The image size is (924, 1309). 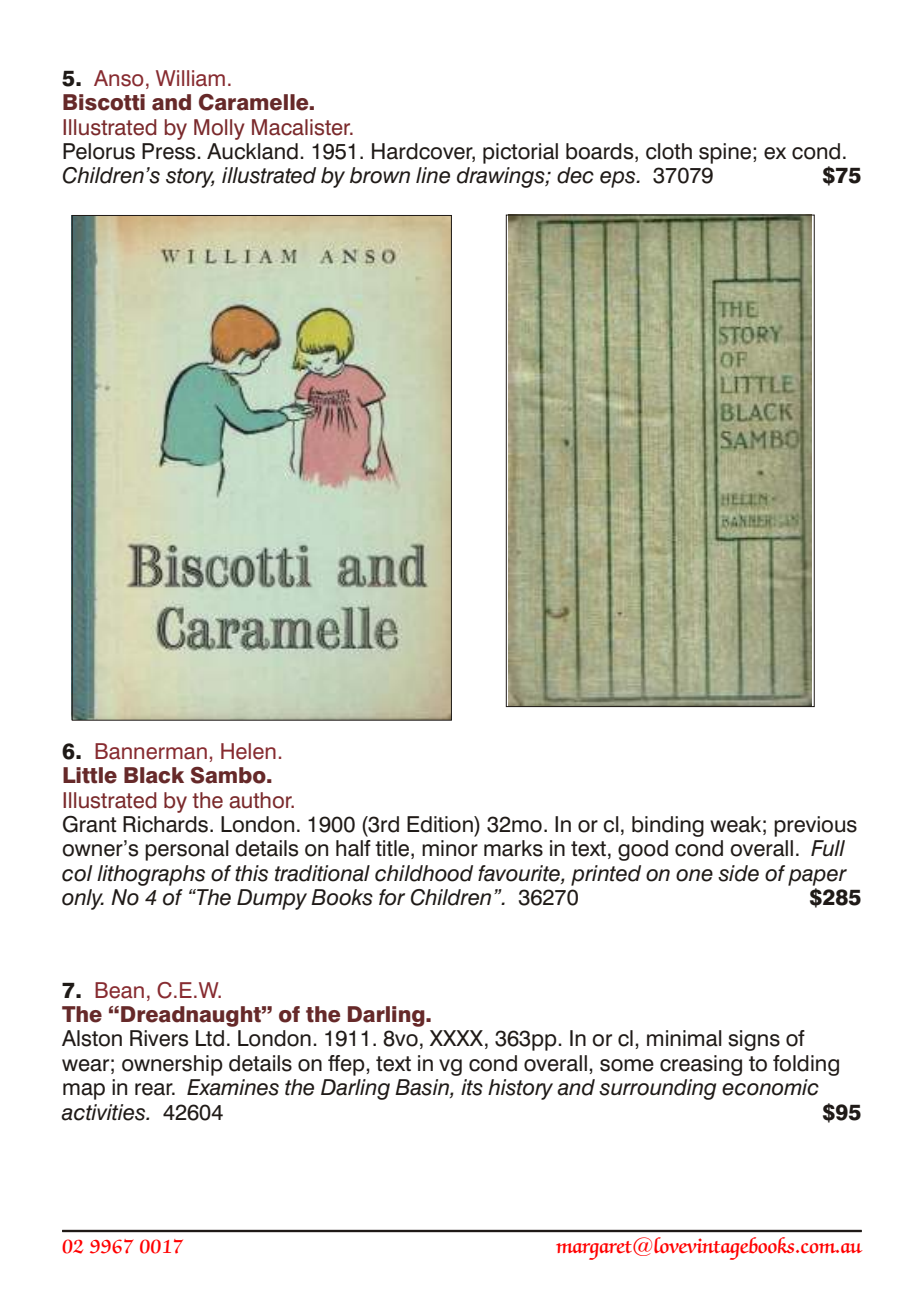 What do you see at coordinates (151, 751) in the image?
I see `Bannerman` at bounding box center [151, 751].
